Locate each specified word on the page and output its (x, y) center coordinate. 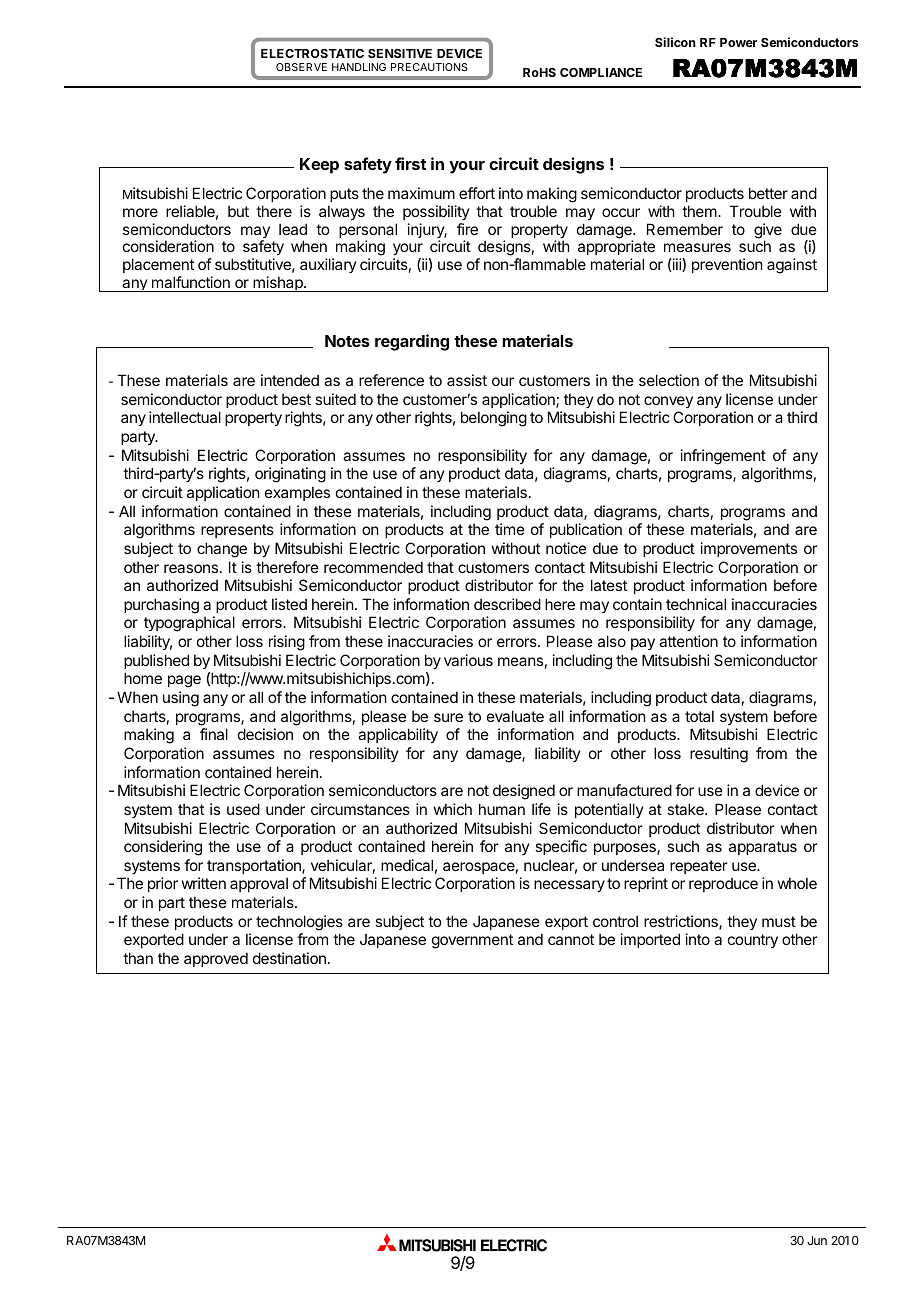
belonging (494, 419)
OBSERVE (301, 67)
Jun (817, 1240)
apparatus (763, 848)
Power (738, 42)
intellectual (185, 417)
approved (216, 959)
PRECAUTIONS (429, 67)
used (243, 809)
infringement (723, 457)
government (472, 941)
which (453, 809)
